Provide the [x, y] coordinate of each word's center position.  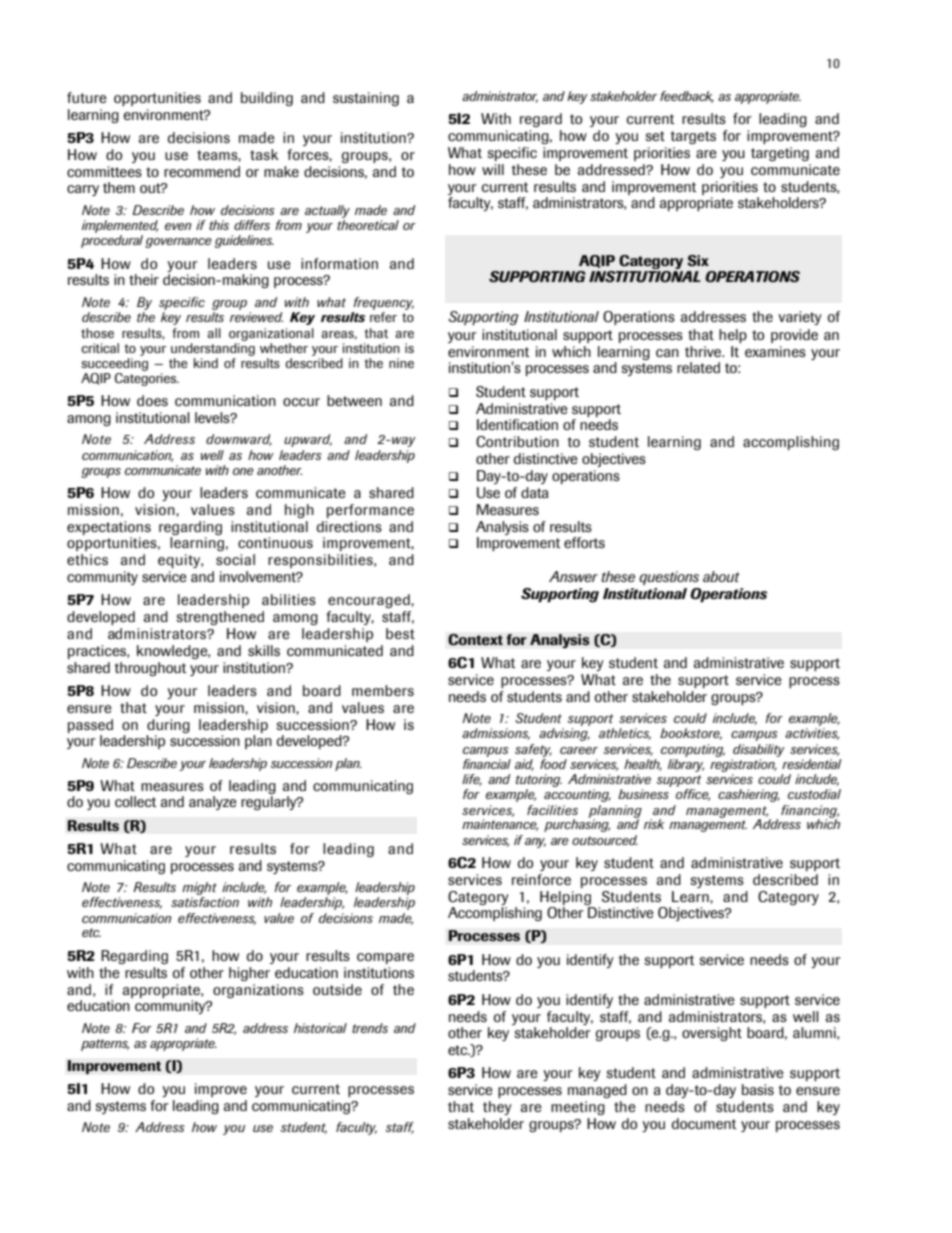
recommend [202, 171]
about [721, 576]
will [493, 169]
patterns [105, 1045]
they [497, 1108]
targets [693, 137]
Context [475, 640]
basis [758, 1089]
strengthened [220, 618]
